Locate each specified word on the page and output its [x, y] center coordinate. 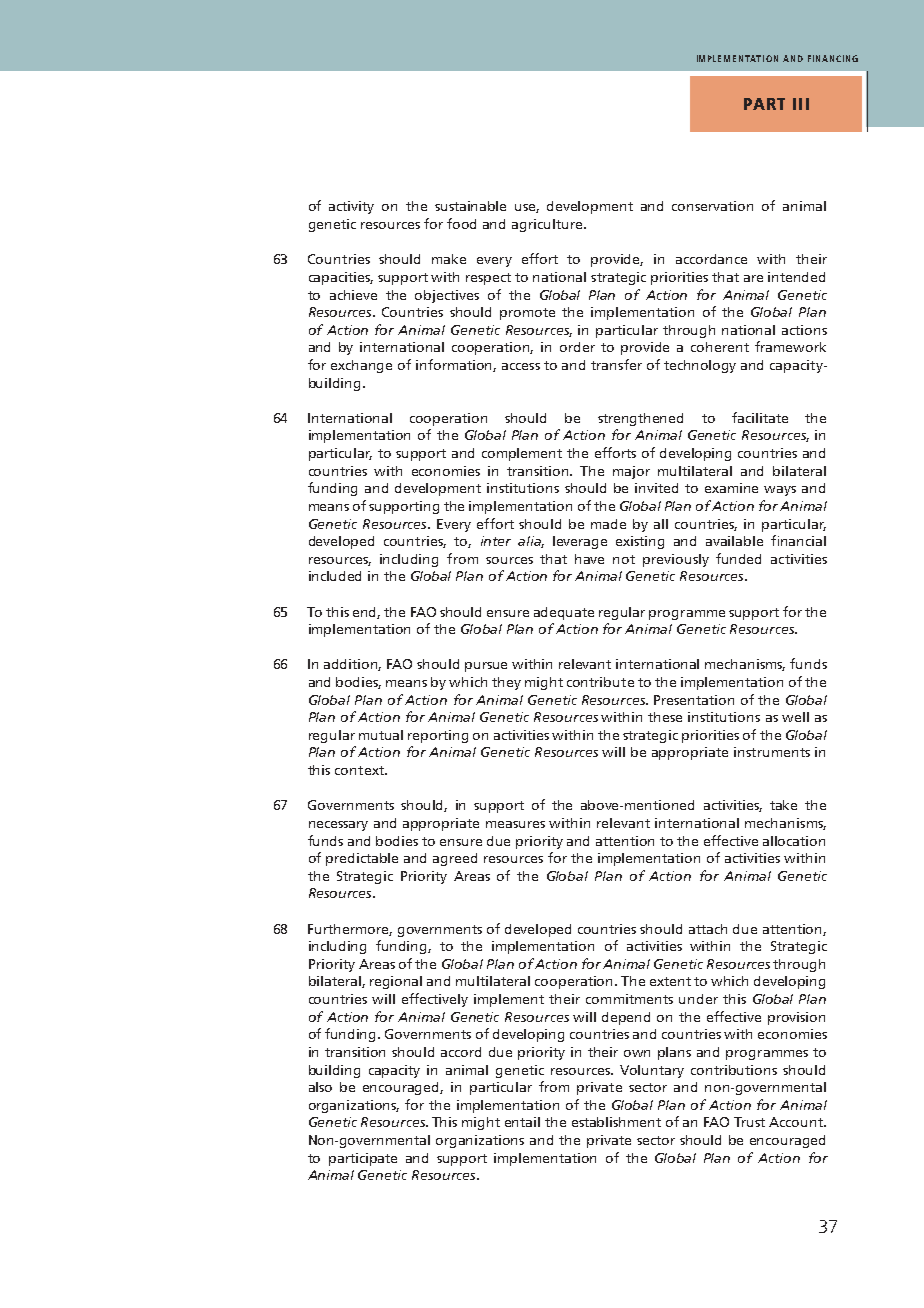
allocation [794, 841]
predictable [362, 859]
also [320, 1087]
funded [738, 558]
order [577, 347]
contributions [734, 1070]
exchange [361, 366]
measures [515, 824]
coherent [720, 347]
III [801, 104]
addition [352, 665]
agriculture [548, 225]
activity [351, 207]
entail [522, 1122]
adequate [564, 613]
